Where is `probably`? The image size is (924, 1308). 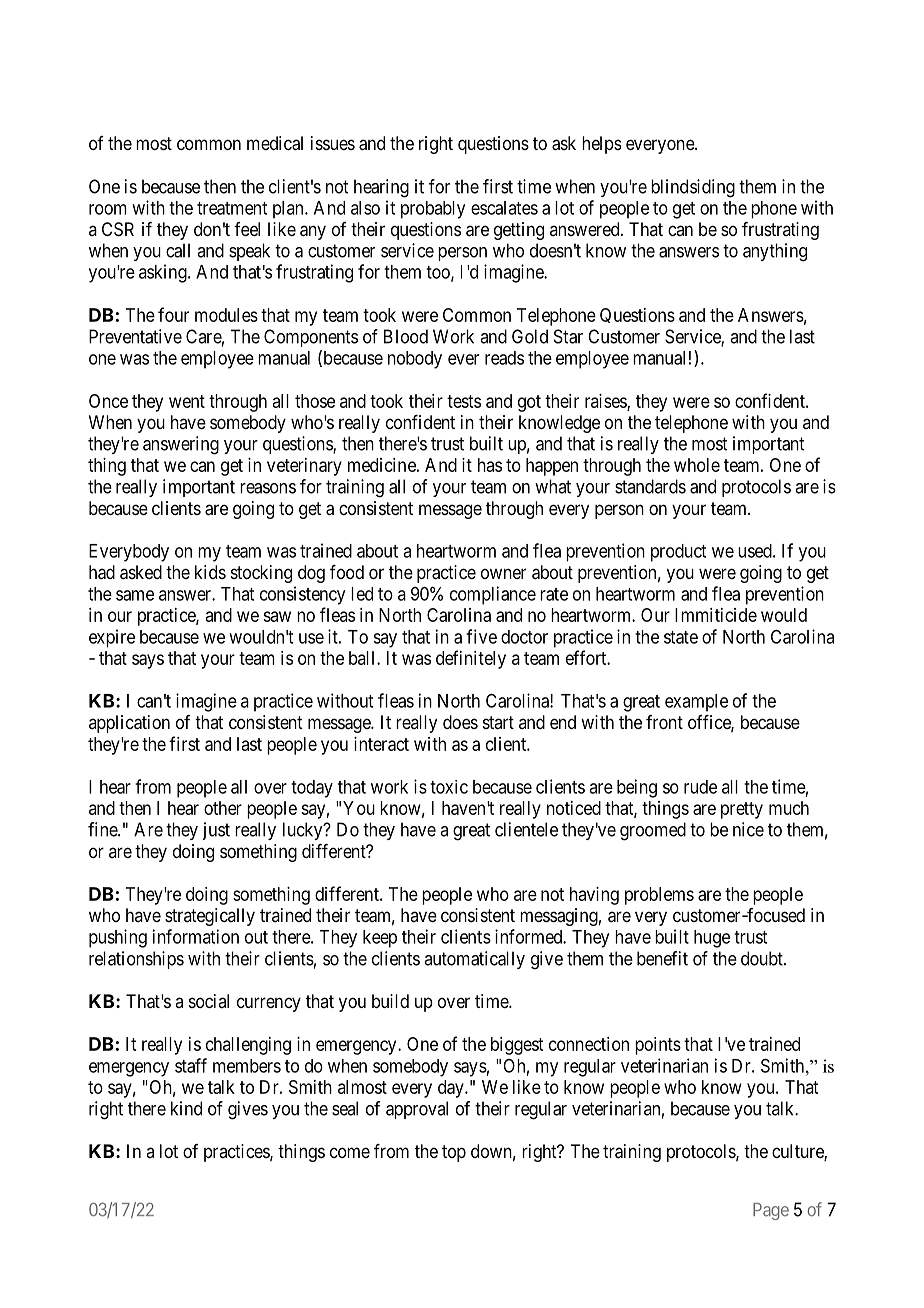 probably is located at coordinates (433, 210).
